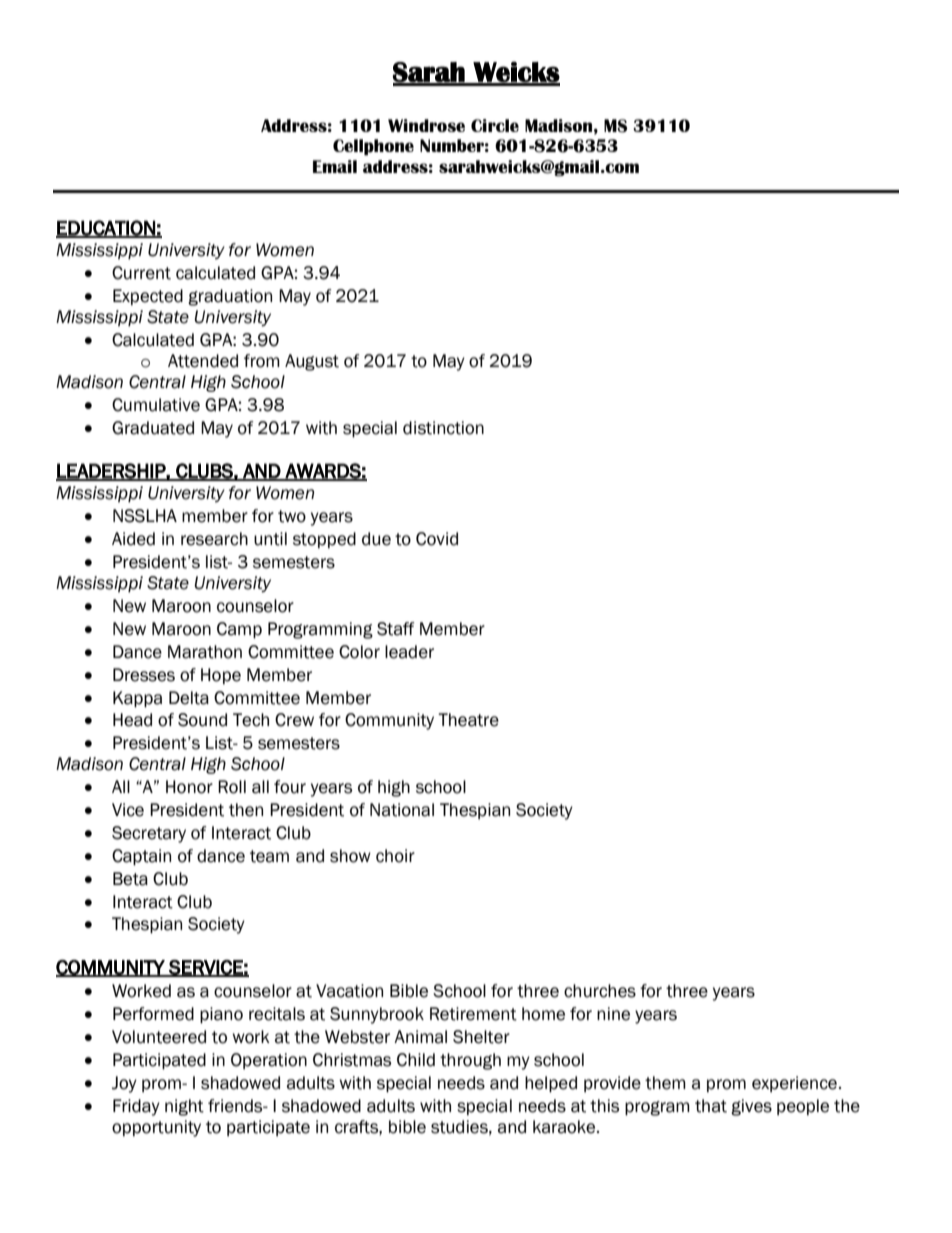  I want to click on Sound, so click(202, 720).
